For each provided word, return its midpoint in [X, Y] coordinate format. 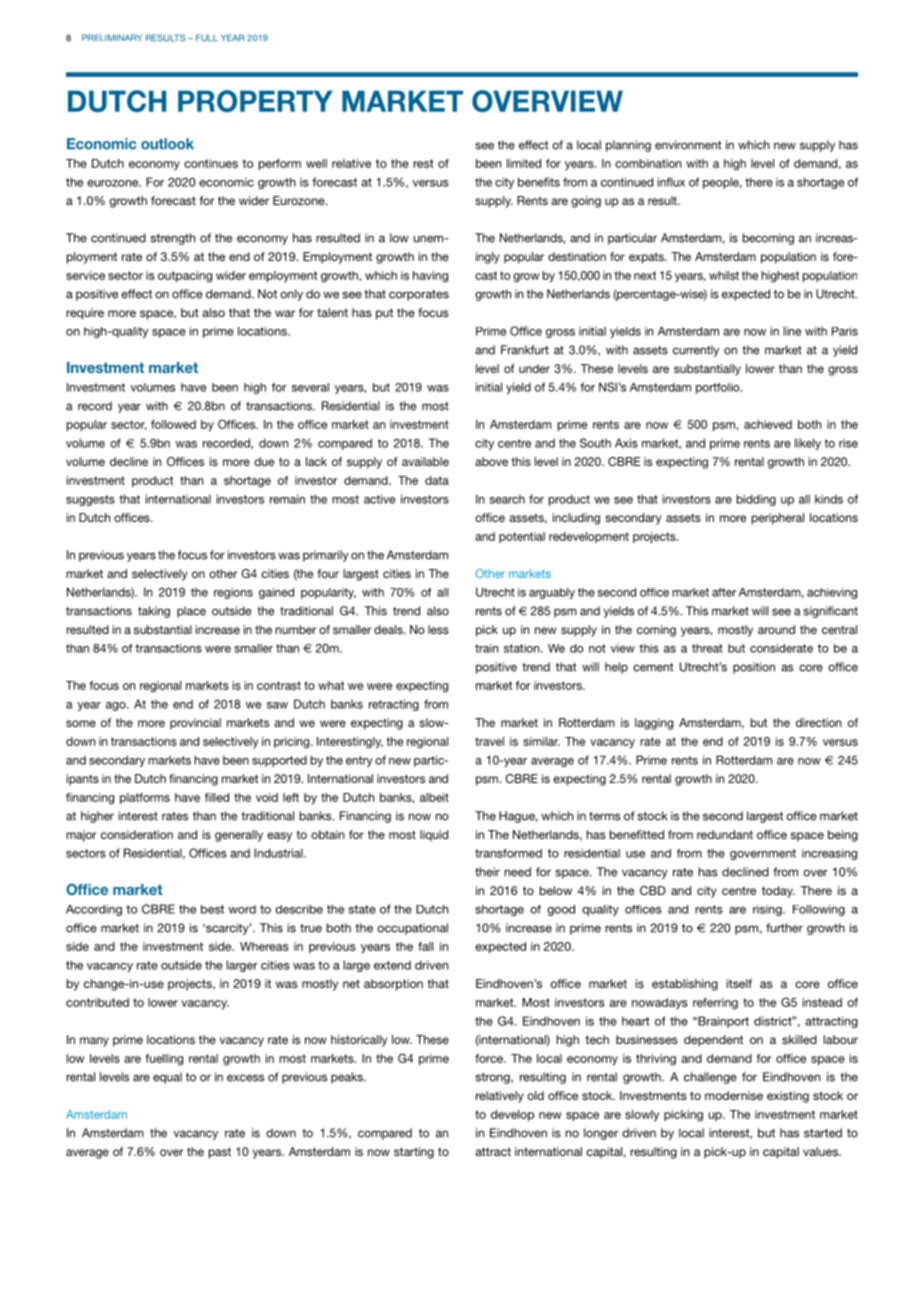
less [438, 629]
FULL [207, 38]
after [724, 592]
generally [239, 836]
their [487, 872]
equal [167, 1078]
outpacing [185, 277]
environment [688, 145]
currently [696, 351]
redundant [725, 834]
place [191, 612]
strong [493, 1078]
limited [524, 163]
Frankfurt [525, 350]
